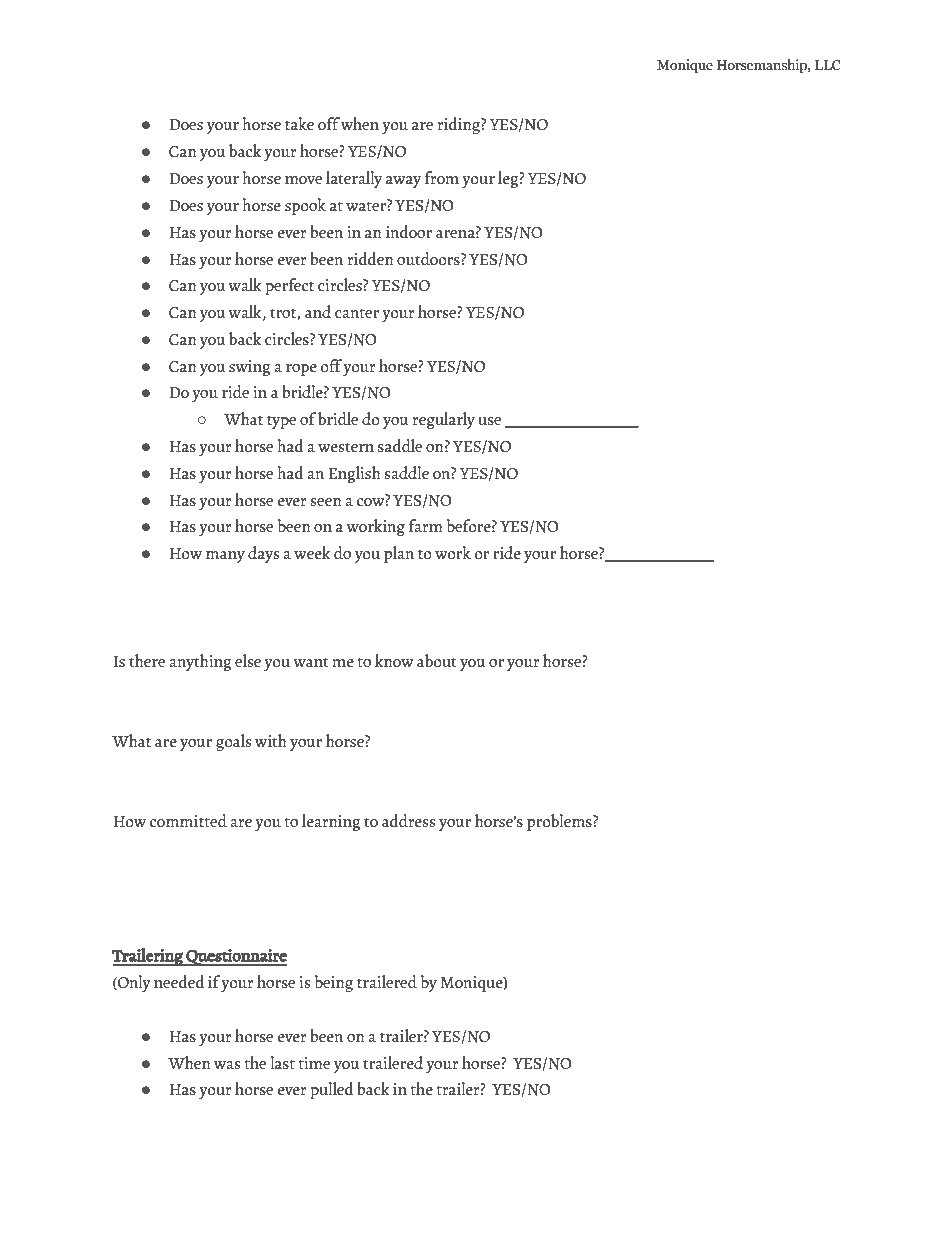  I want to click on regularly, so click(444, 420).
